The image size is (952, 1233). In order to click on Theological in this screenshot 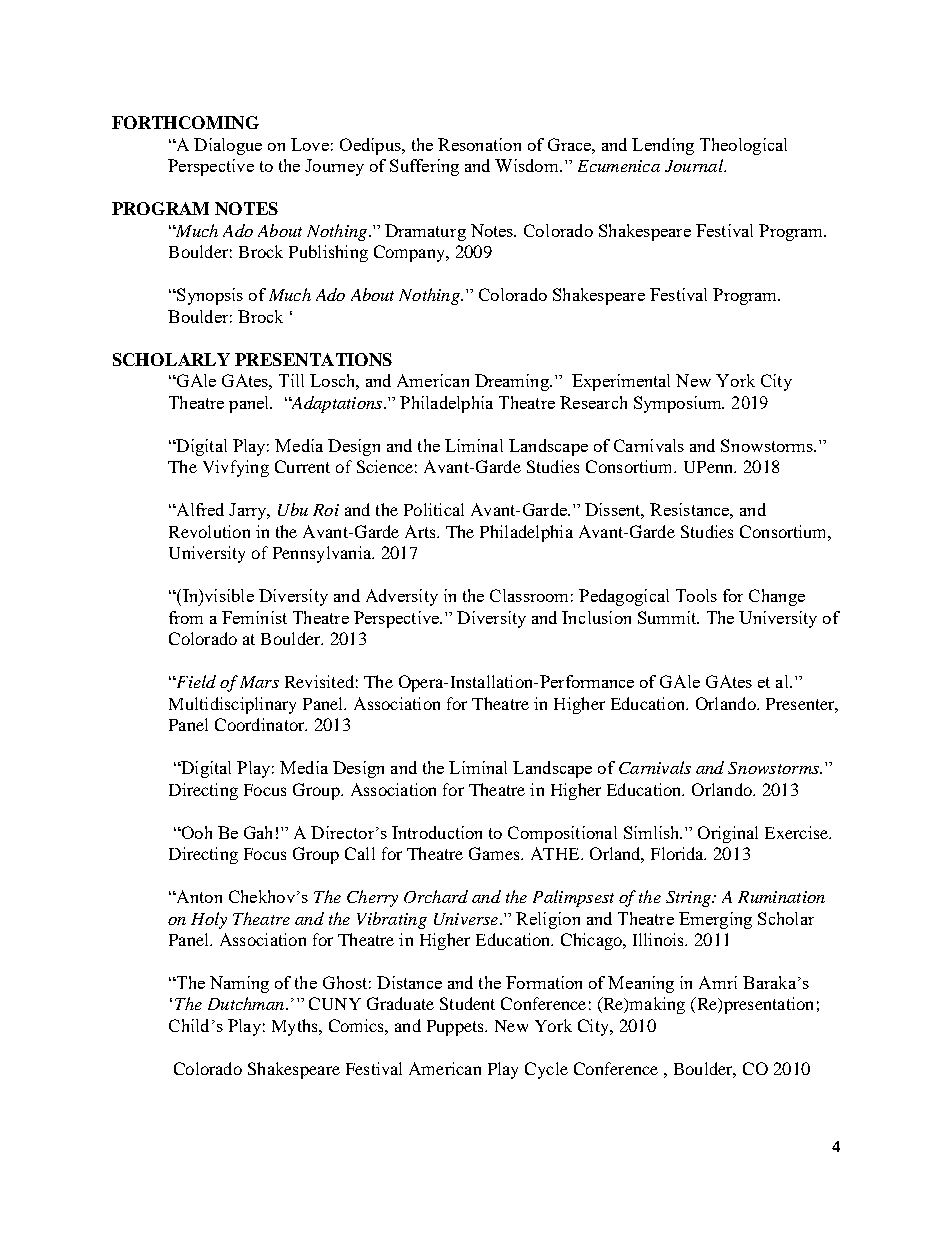, I will do `click(743, 146)`.
